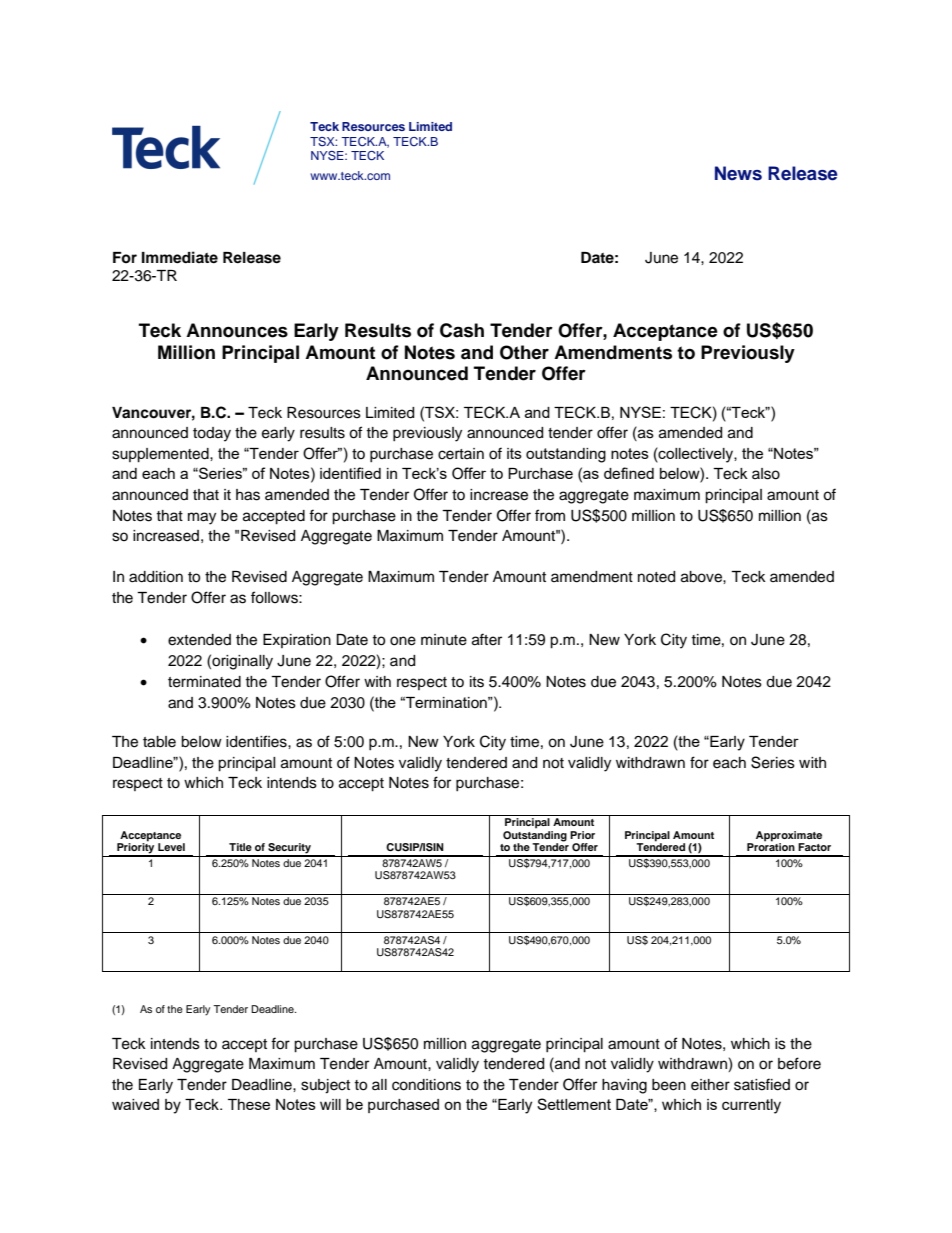 Image resolution: width=952 pixels, height=1233 pixels. I want to click on above, so click(702, 577).
